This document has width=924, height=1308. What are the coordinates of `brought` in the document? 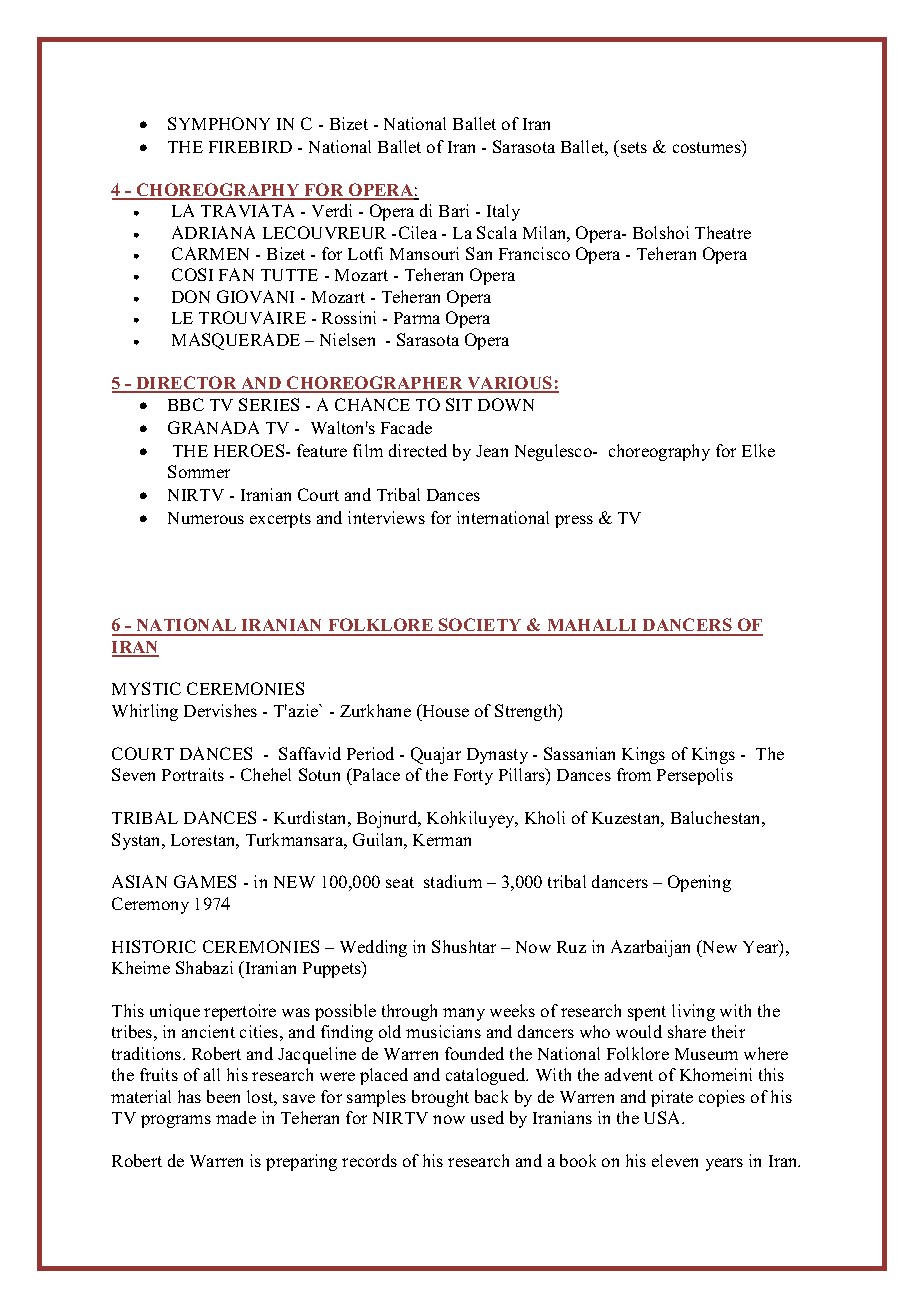 It's located at (440, 1098).
